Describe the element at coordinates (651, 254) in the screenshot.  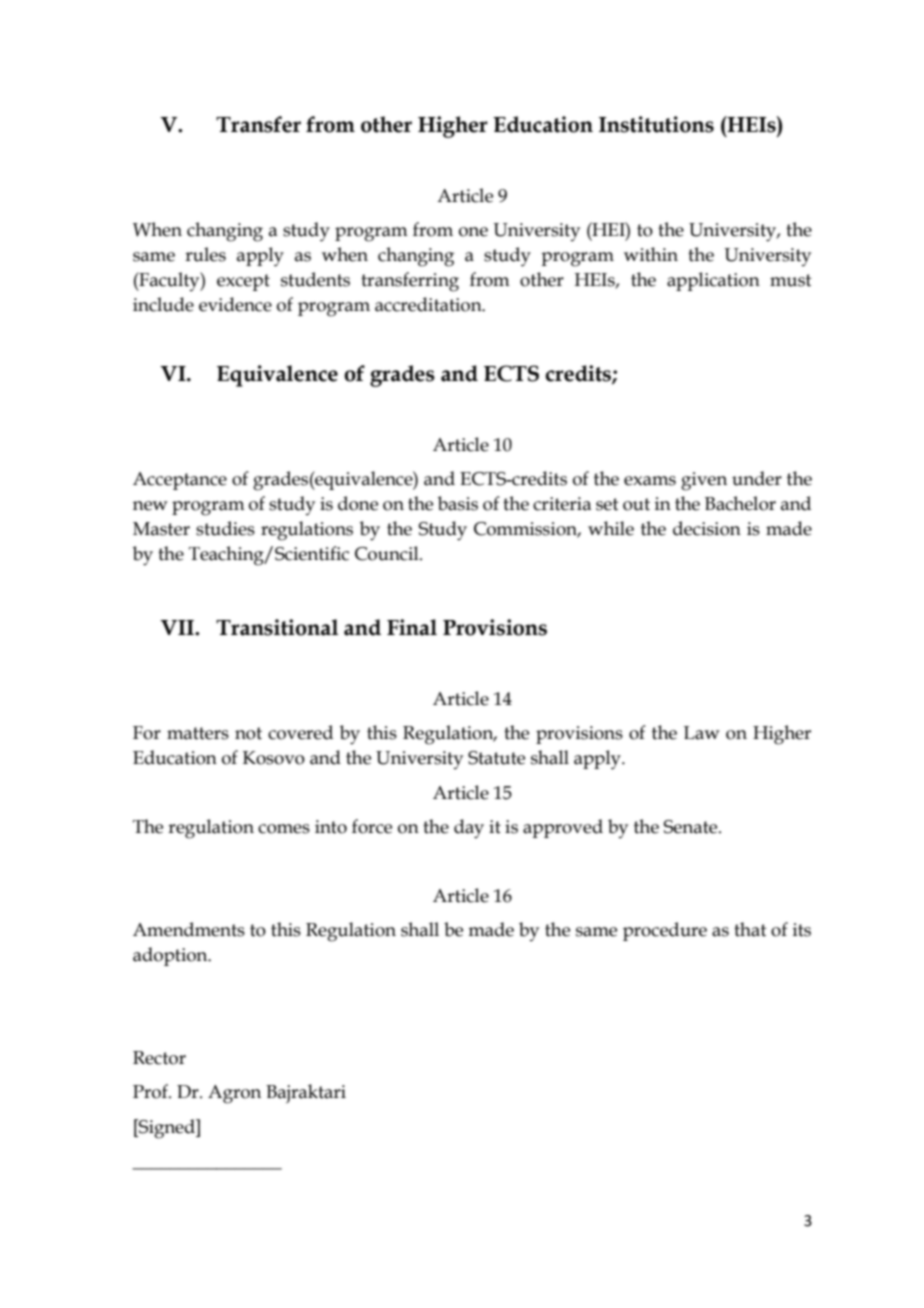
I see `within` at that location.
